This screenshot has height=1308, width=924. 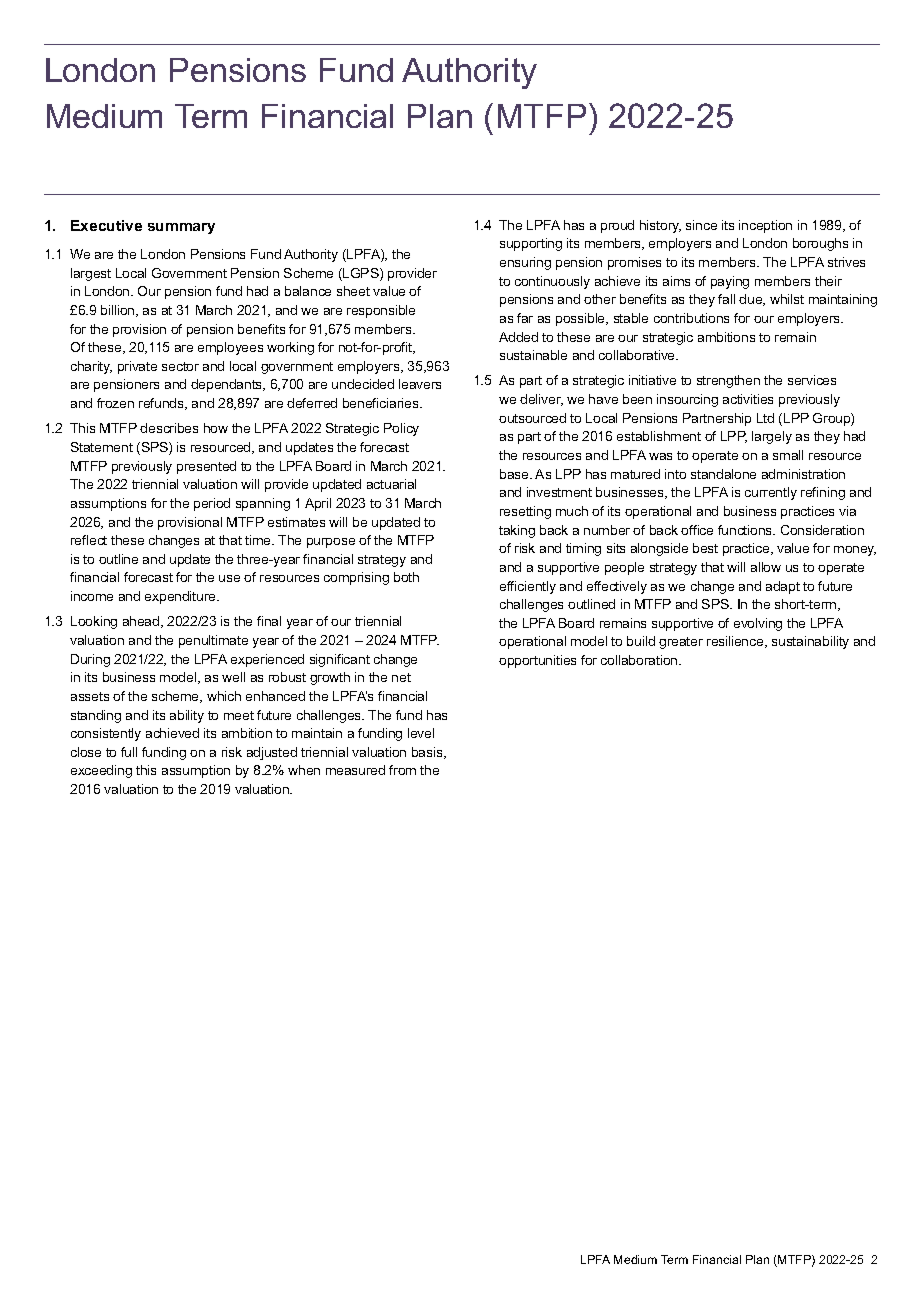 I want to click on full, so click(x=129, y=752).
